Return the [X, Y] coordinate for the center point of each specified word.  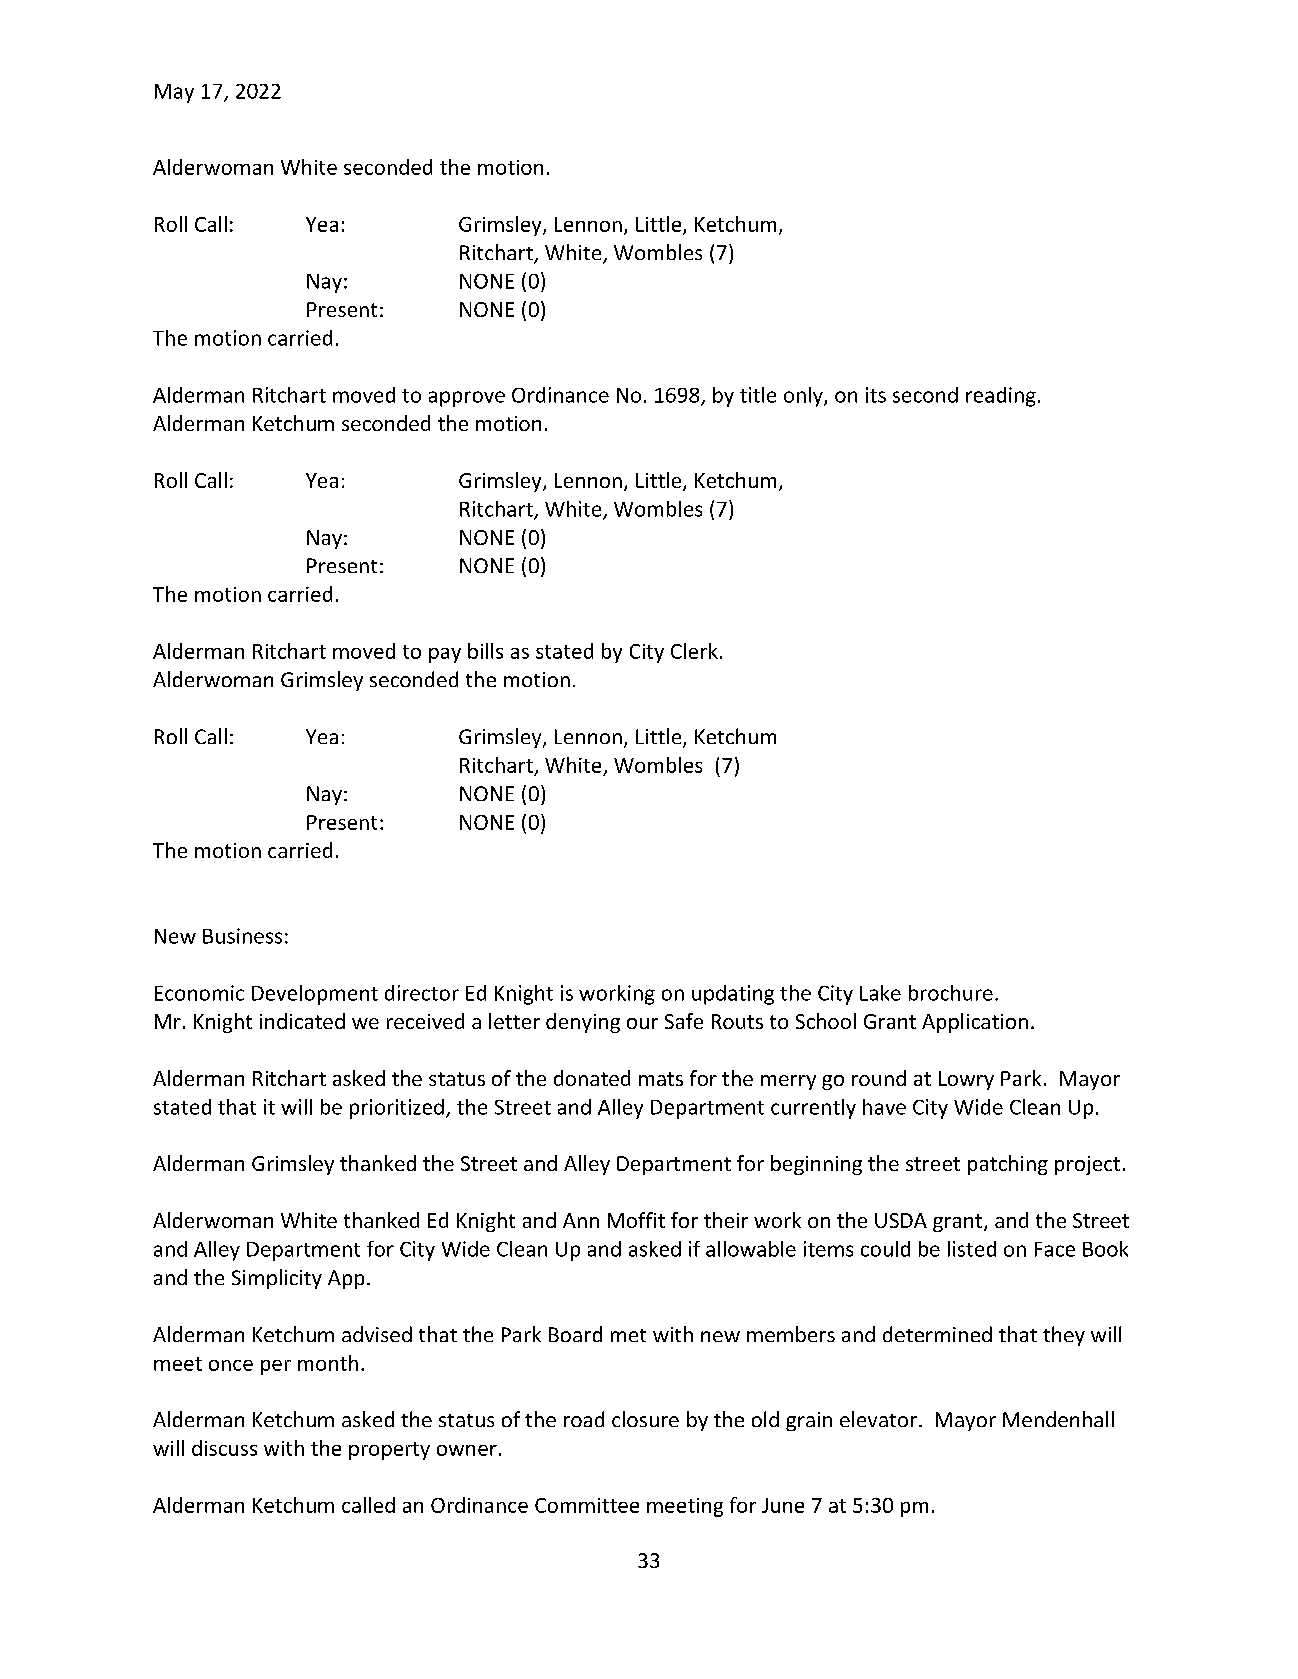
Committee [587, 1505]
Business [242, 936]
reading [1001, 397]
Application [975, 1023]
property [389, 1451]
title [758, 395]
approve [467, 399]
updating [733, 995]
